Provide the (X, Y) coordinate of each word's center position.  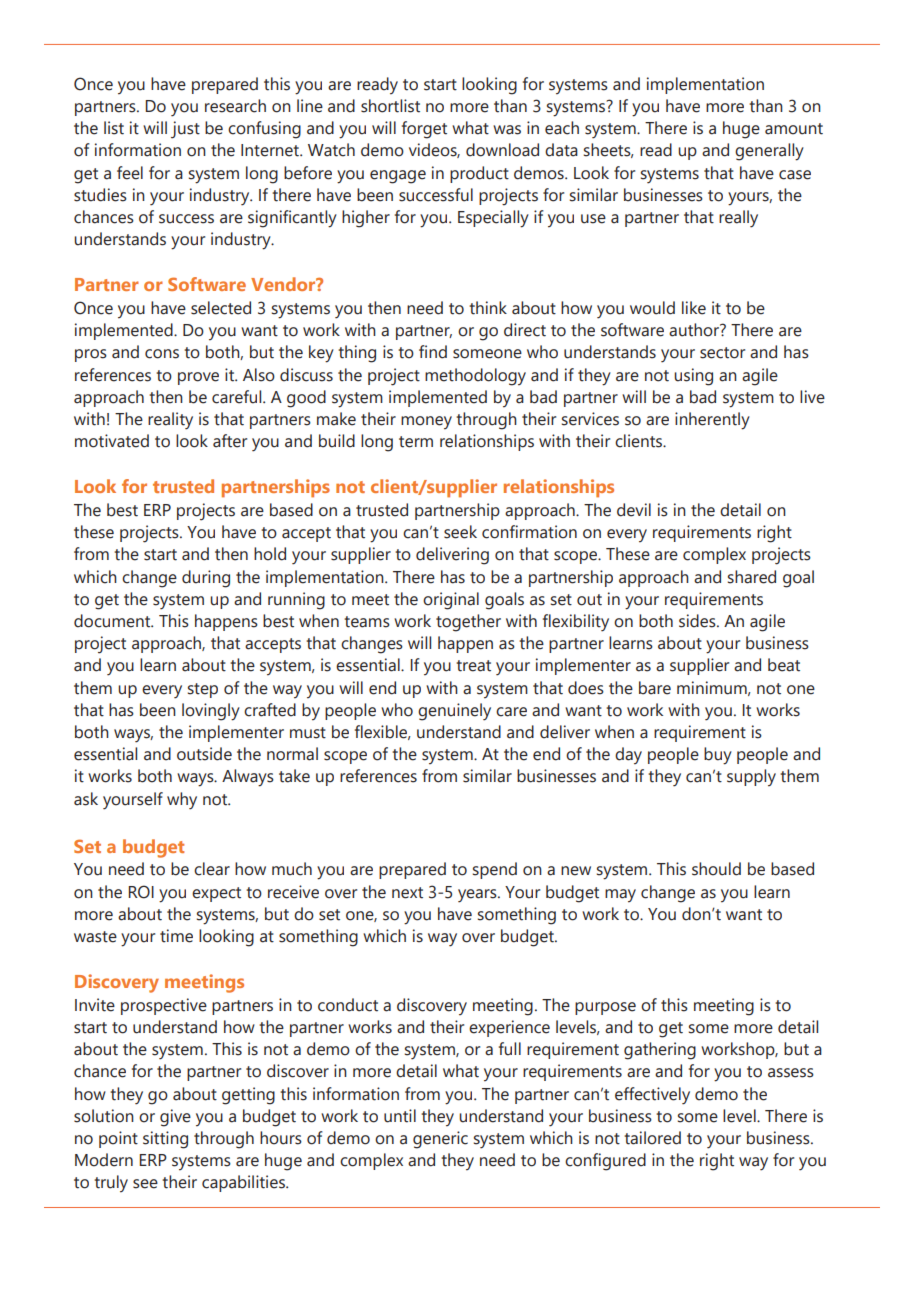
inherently (712, 421)
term (416, 442)
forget (424, 130)
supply (751, 778)
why (182, 801)
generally (769, 152)
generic (440, 1140)
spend (495, 870)
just (185, 130)
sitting (165, 1140)
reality (170, 421)
